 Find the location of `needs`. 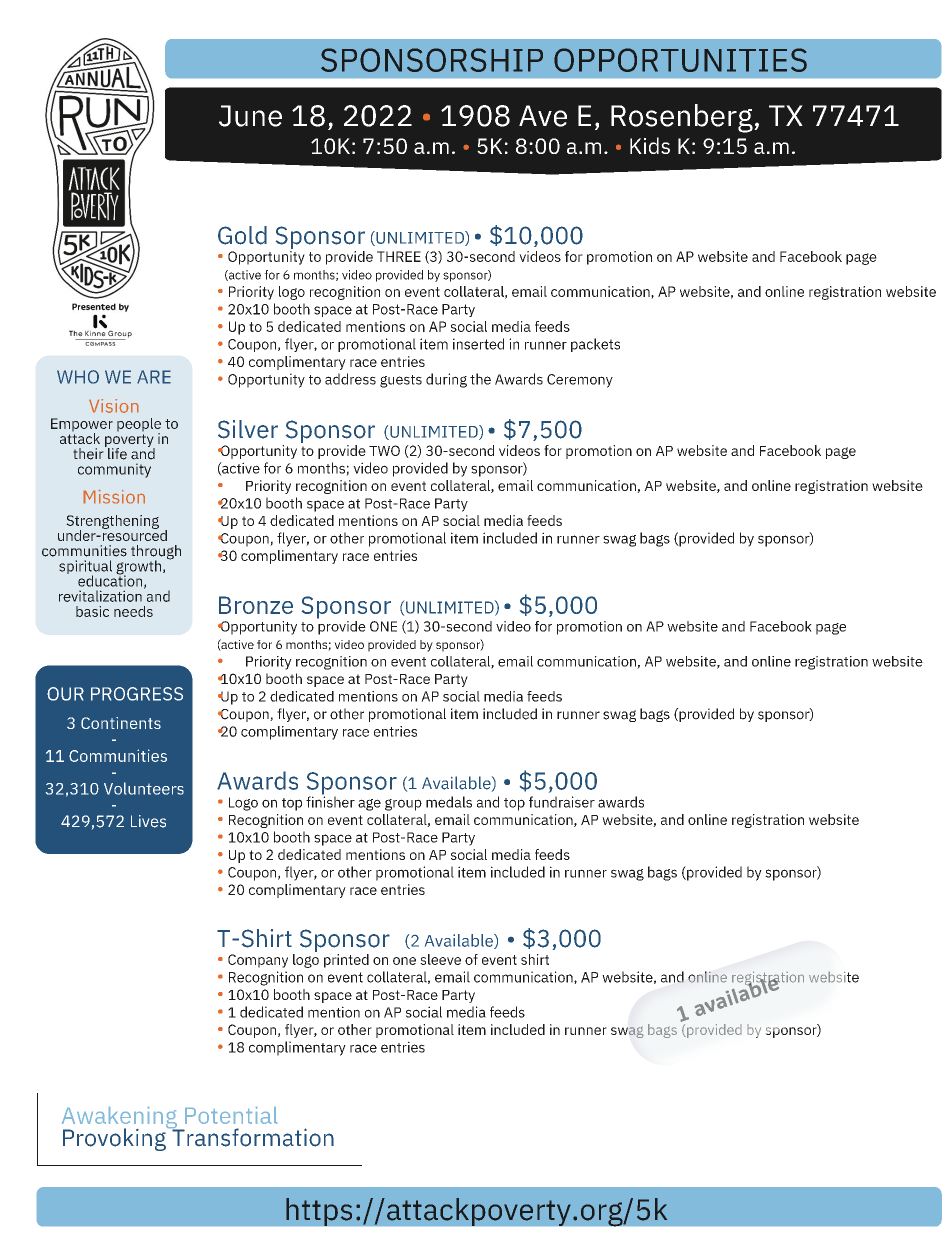

needs is located at coordinates (133, 611).
